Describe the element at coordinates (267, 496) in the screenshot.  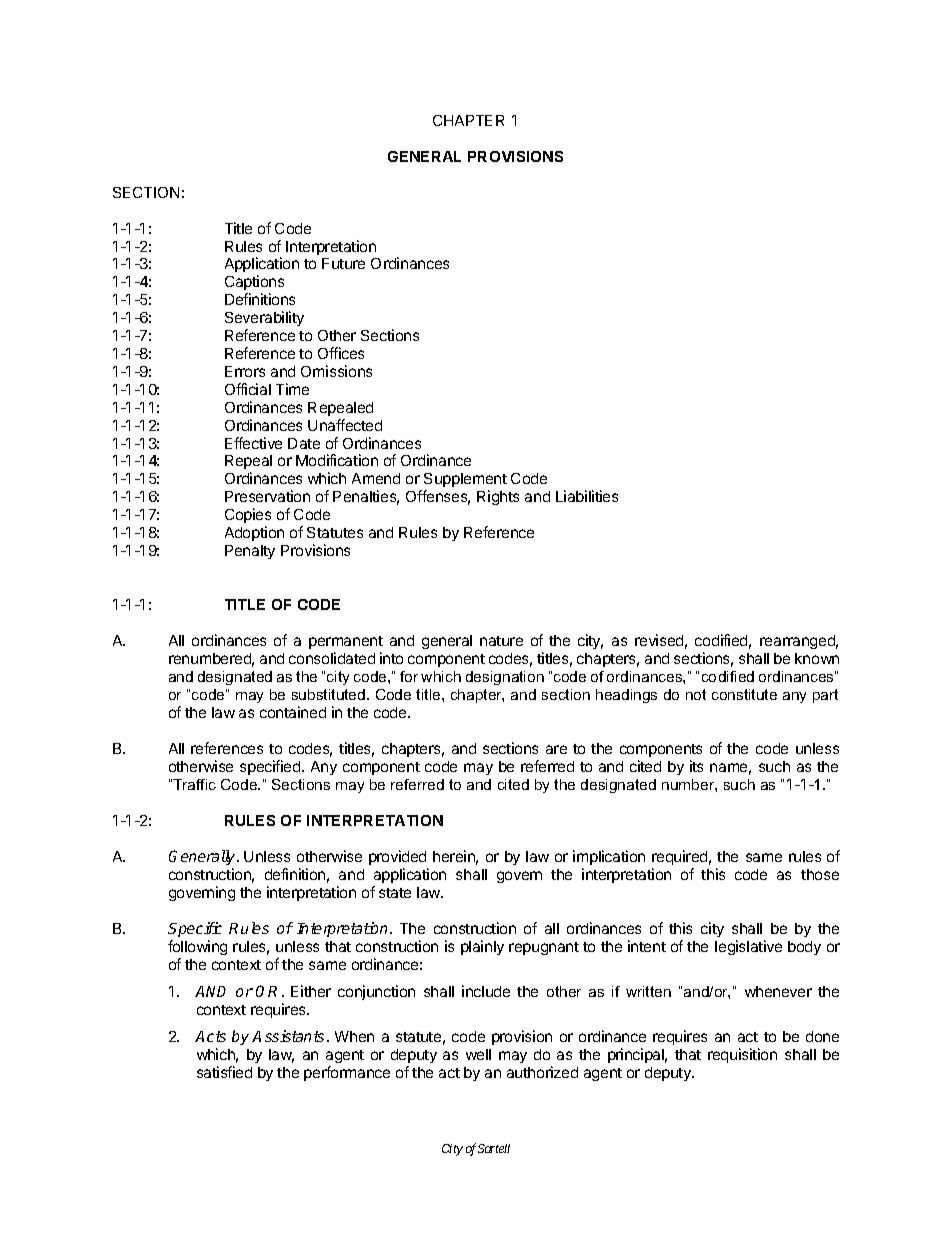
I see `Preservation` at that location.
